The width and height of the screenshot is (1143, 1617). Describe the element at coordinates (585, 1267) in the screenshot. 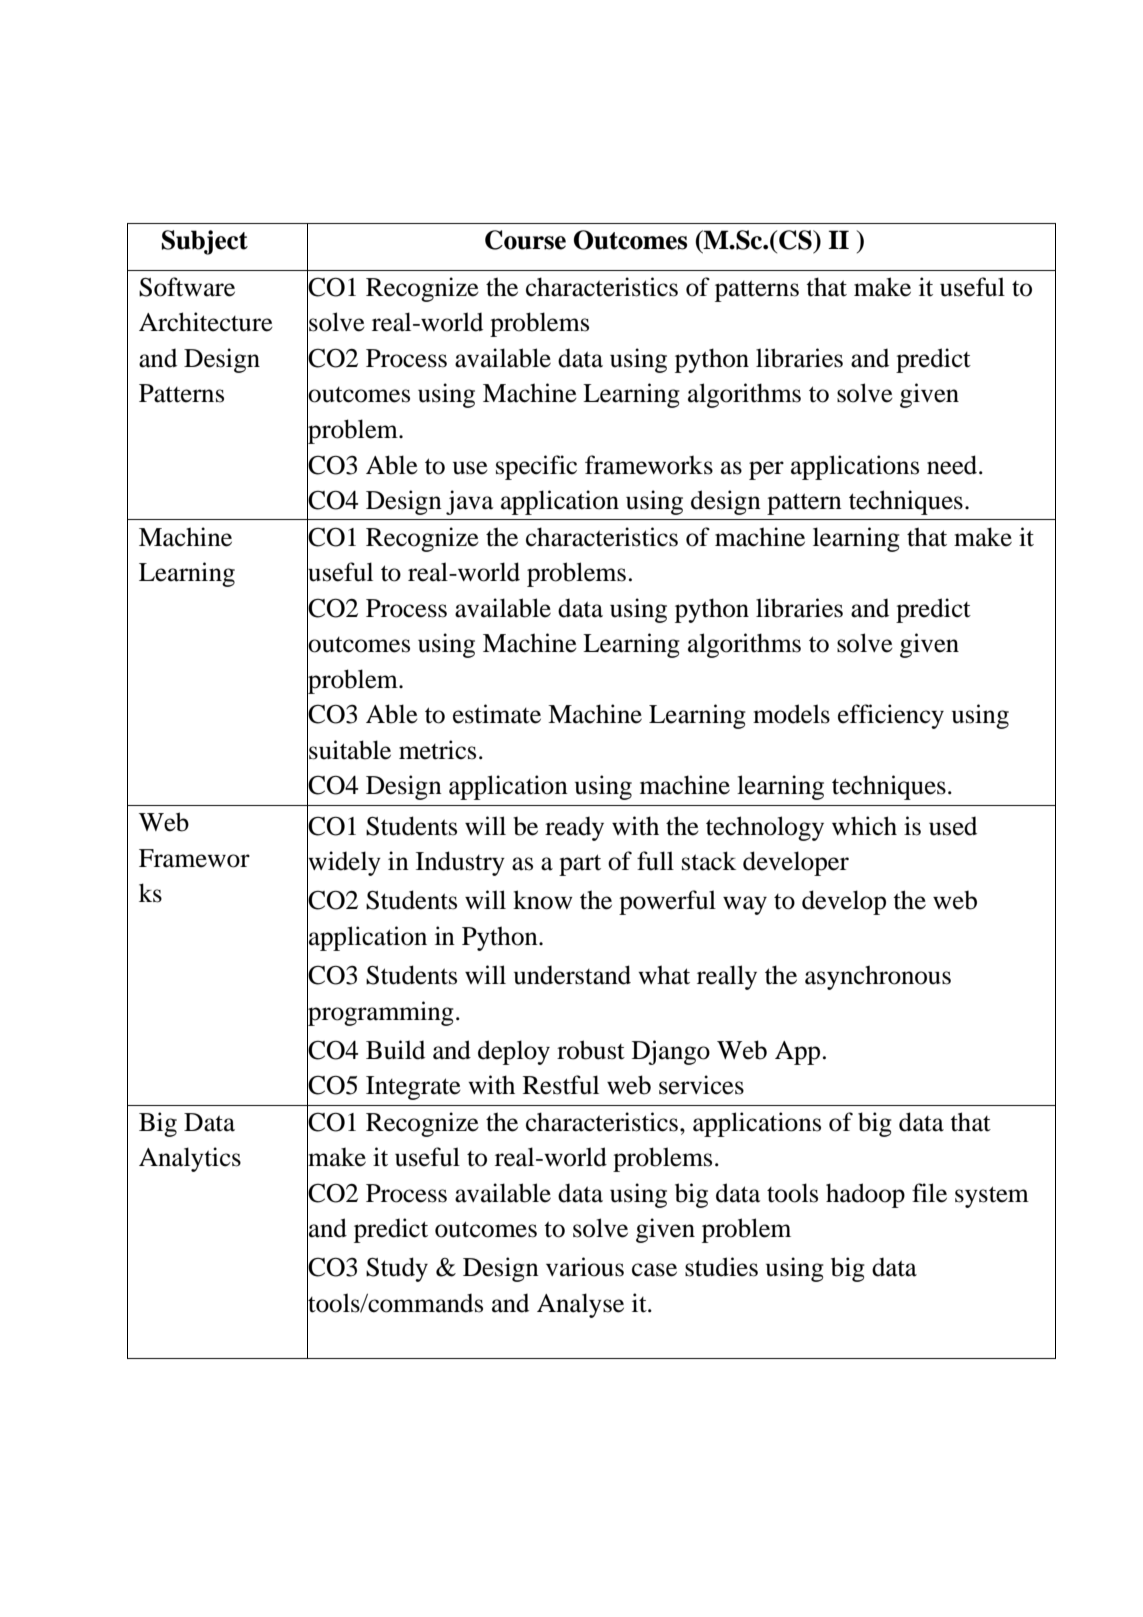

I see `various` at that location.
